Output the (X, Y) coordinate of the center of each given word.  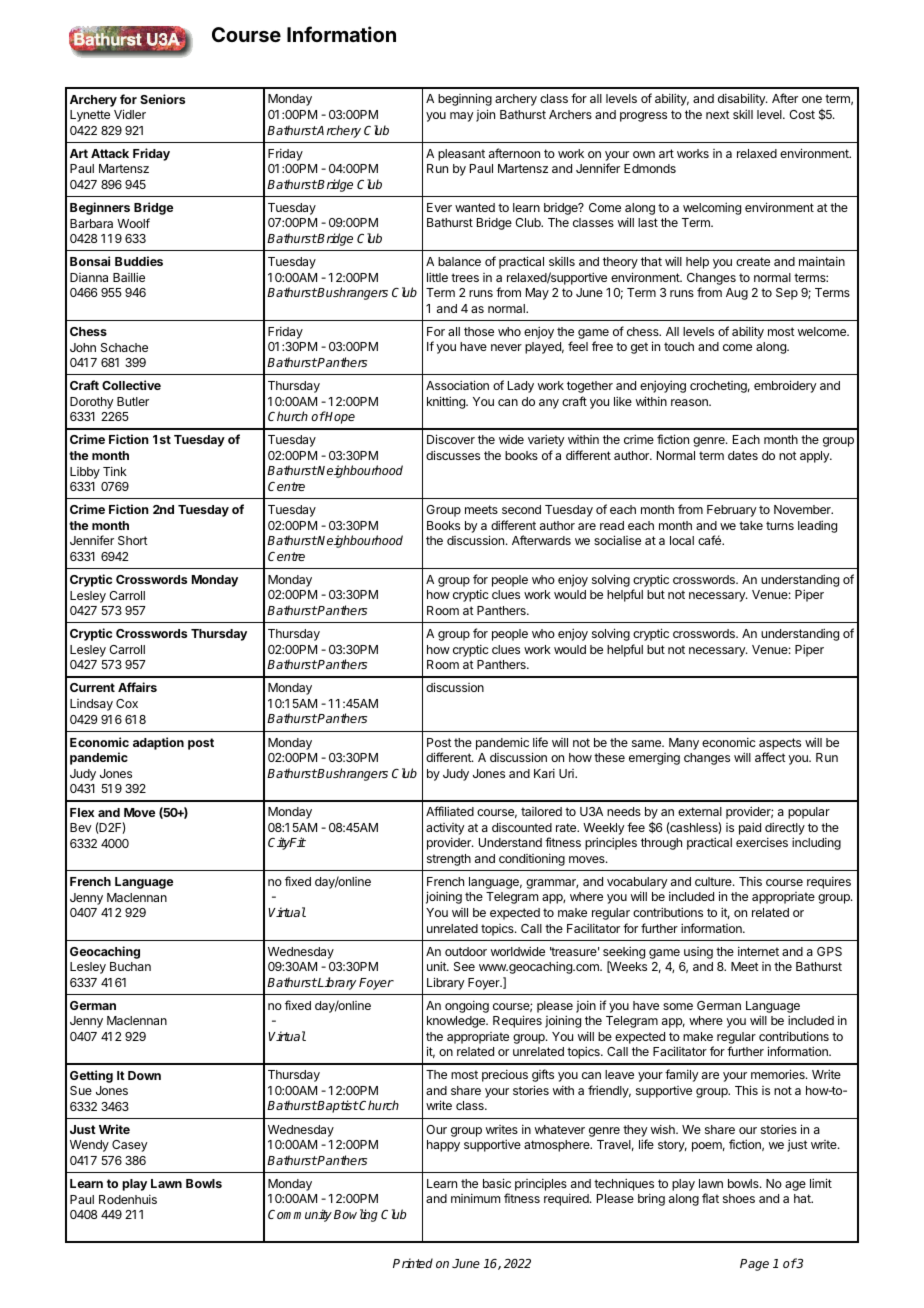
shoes (739, 1198)
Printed (413, 1263)
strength (449, 860)
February (731, 511)
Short (133, 540)
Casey (129, 1146)
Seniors (162, 99)
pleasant (461, 155)
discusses (453, 455)
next (718, 114)
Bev (80, 827)
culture (714, 881)
